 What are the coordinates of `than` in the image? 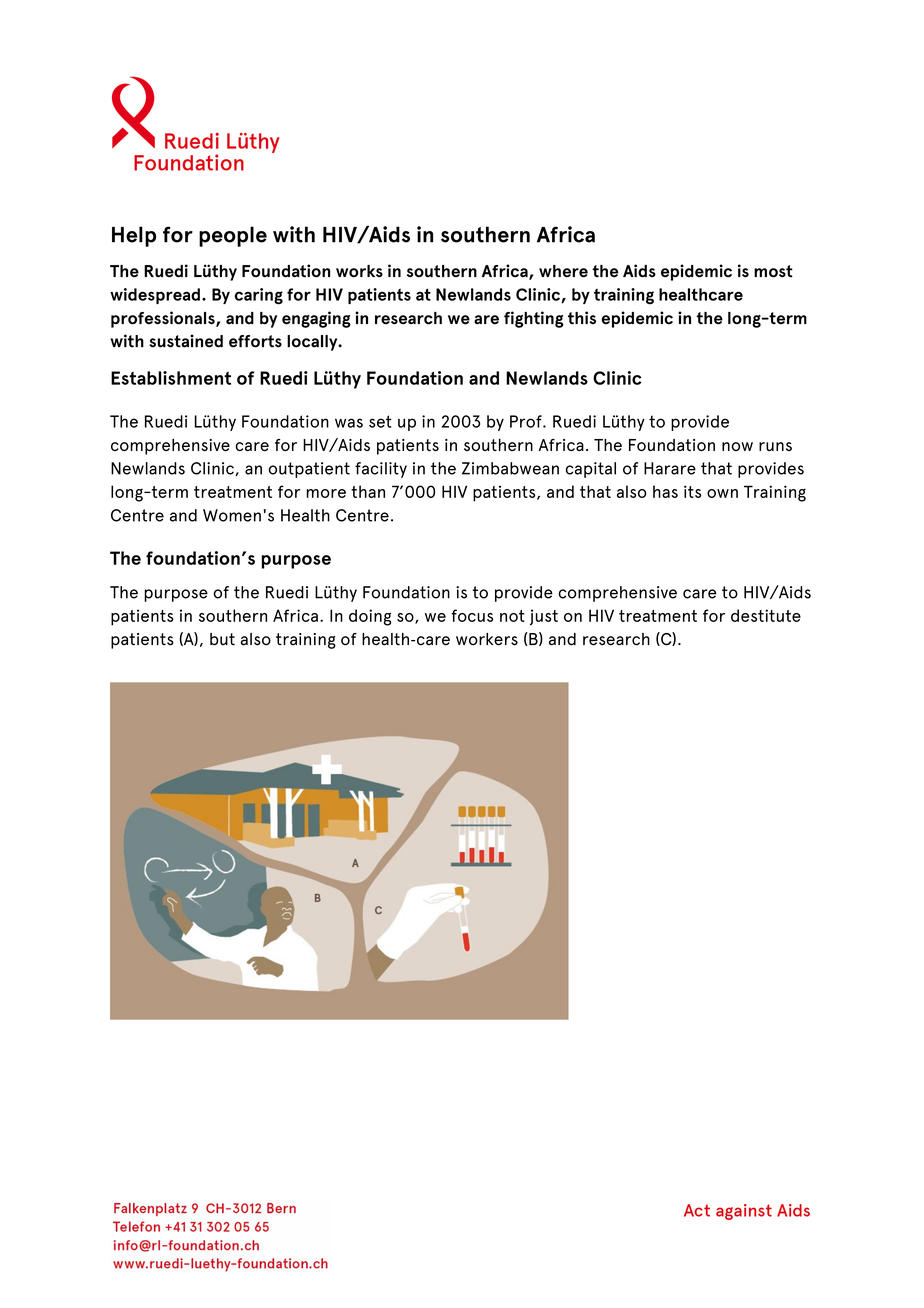 It's located at (368, 491).
